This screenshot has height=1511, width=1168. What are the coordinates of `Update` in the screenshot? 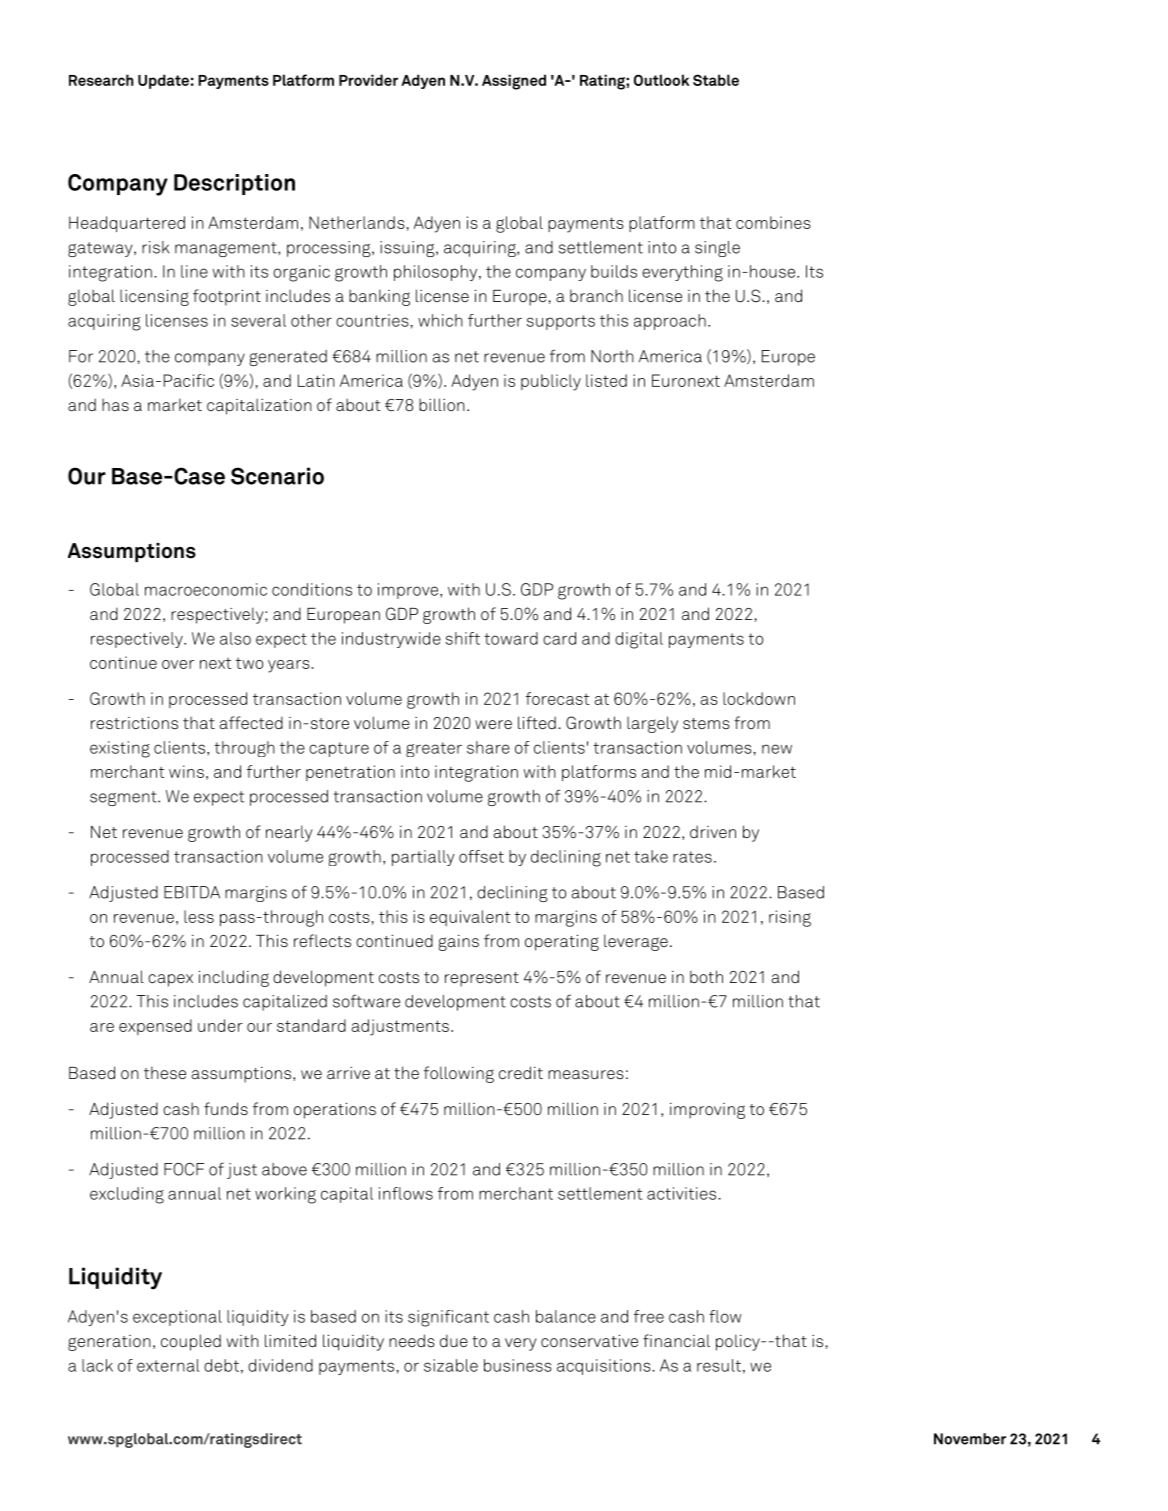 It's located at (163, 81).
